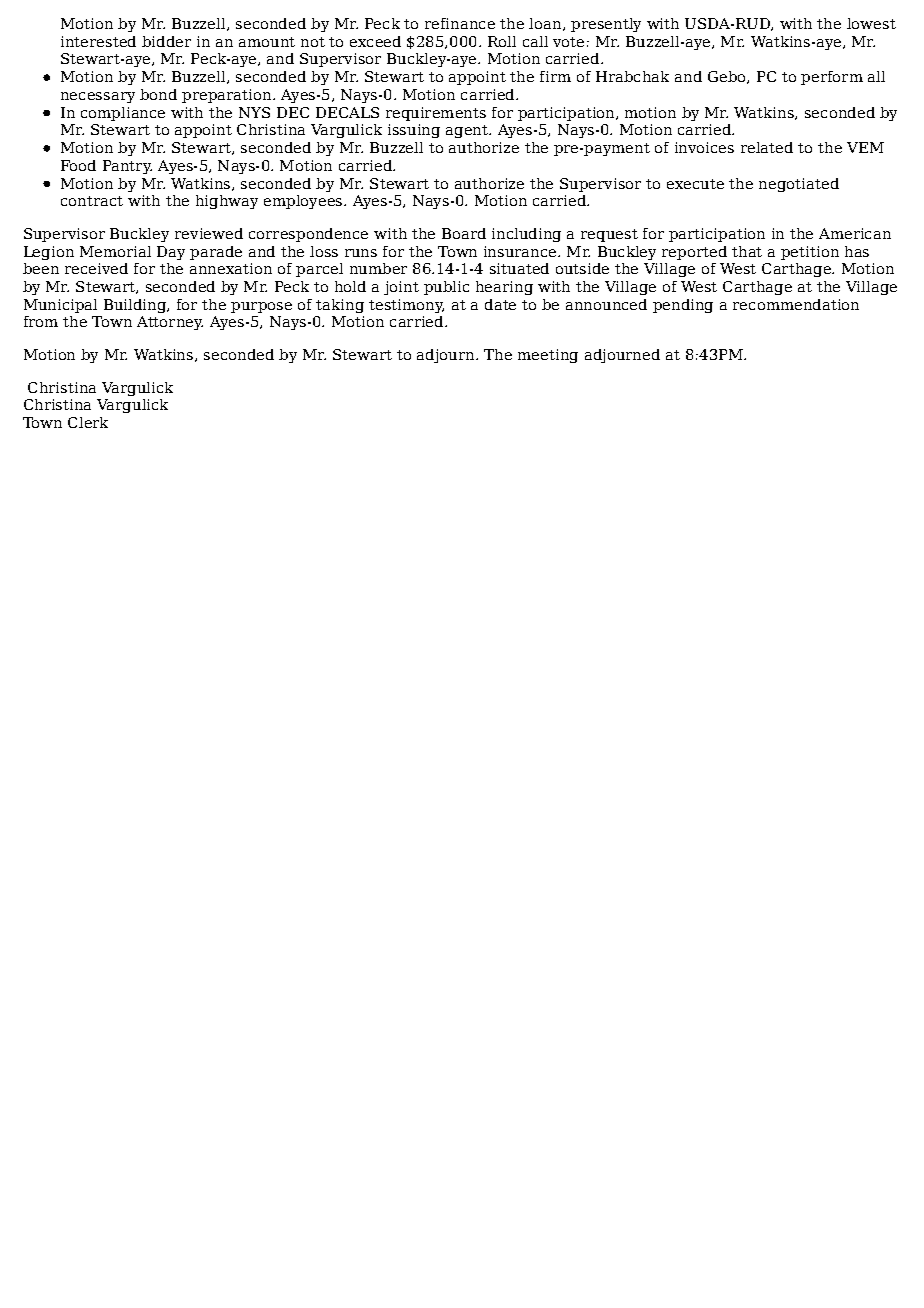 Image resolution: width=924 pixels, height=1308 pixels. Describe the element at coordinates (166, 41) in the document. I see `bidder` at that location.
